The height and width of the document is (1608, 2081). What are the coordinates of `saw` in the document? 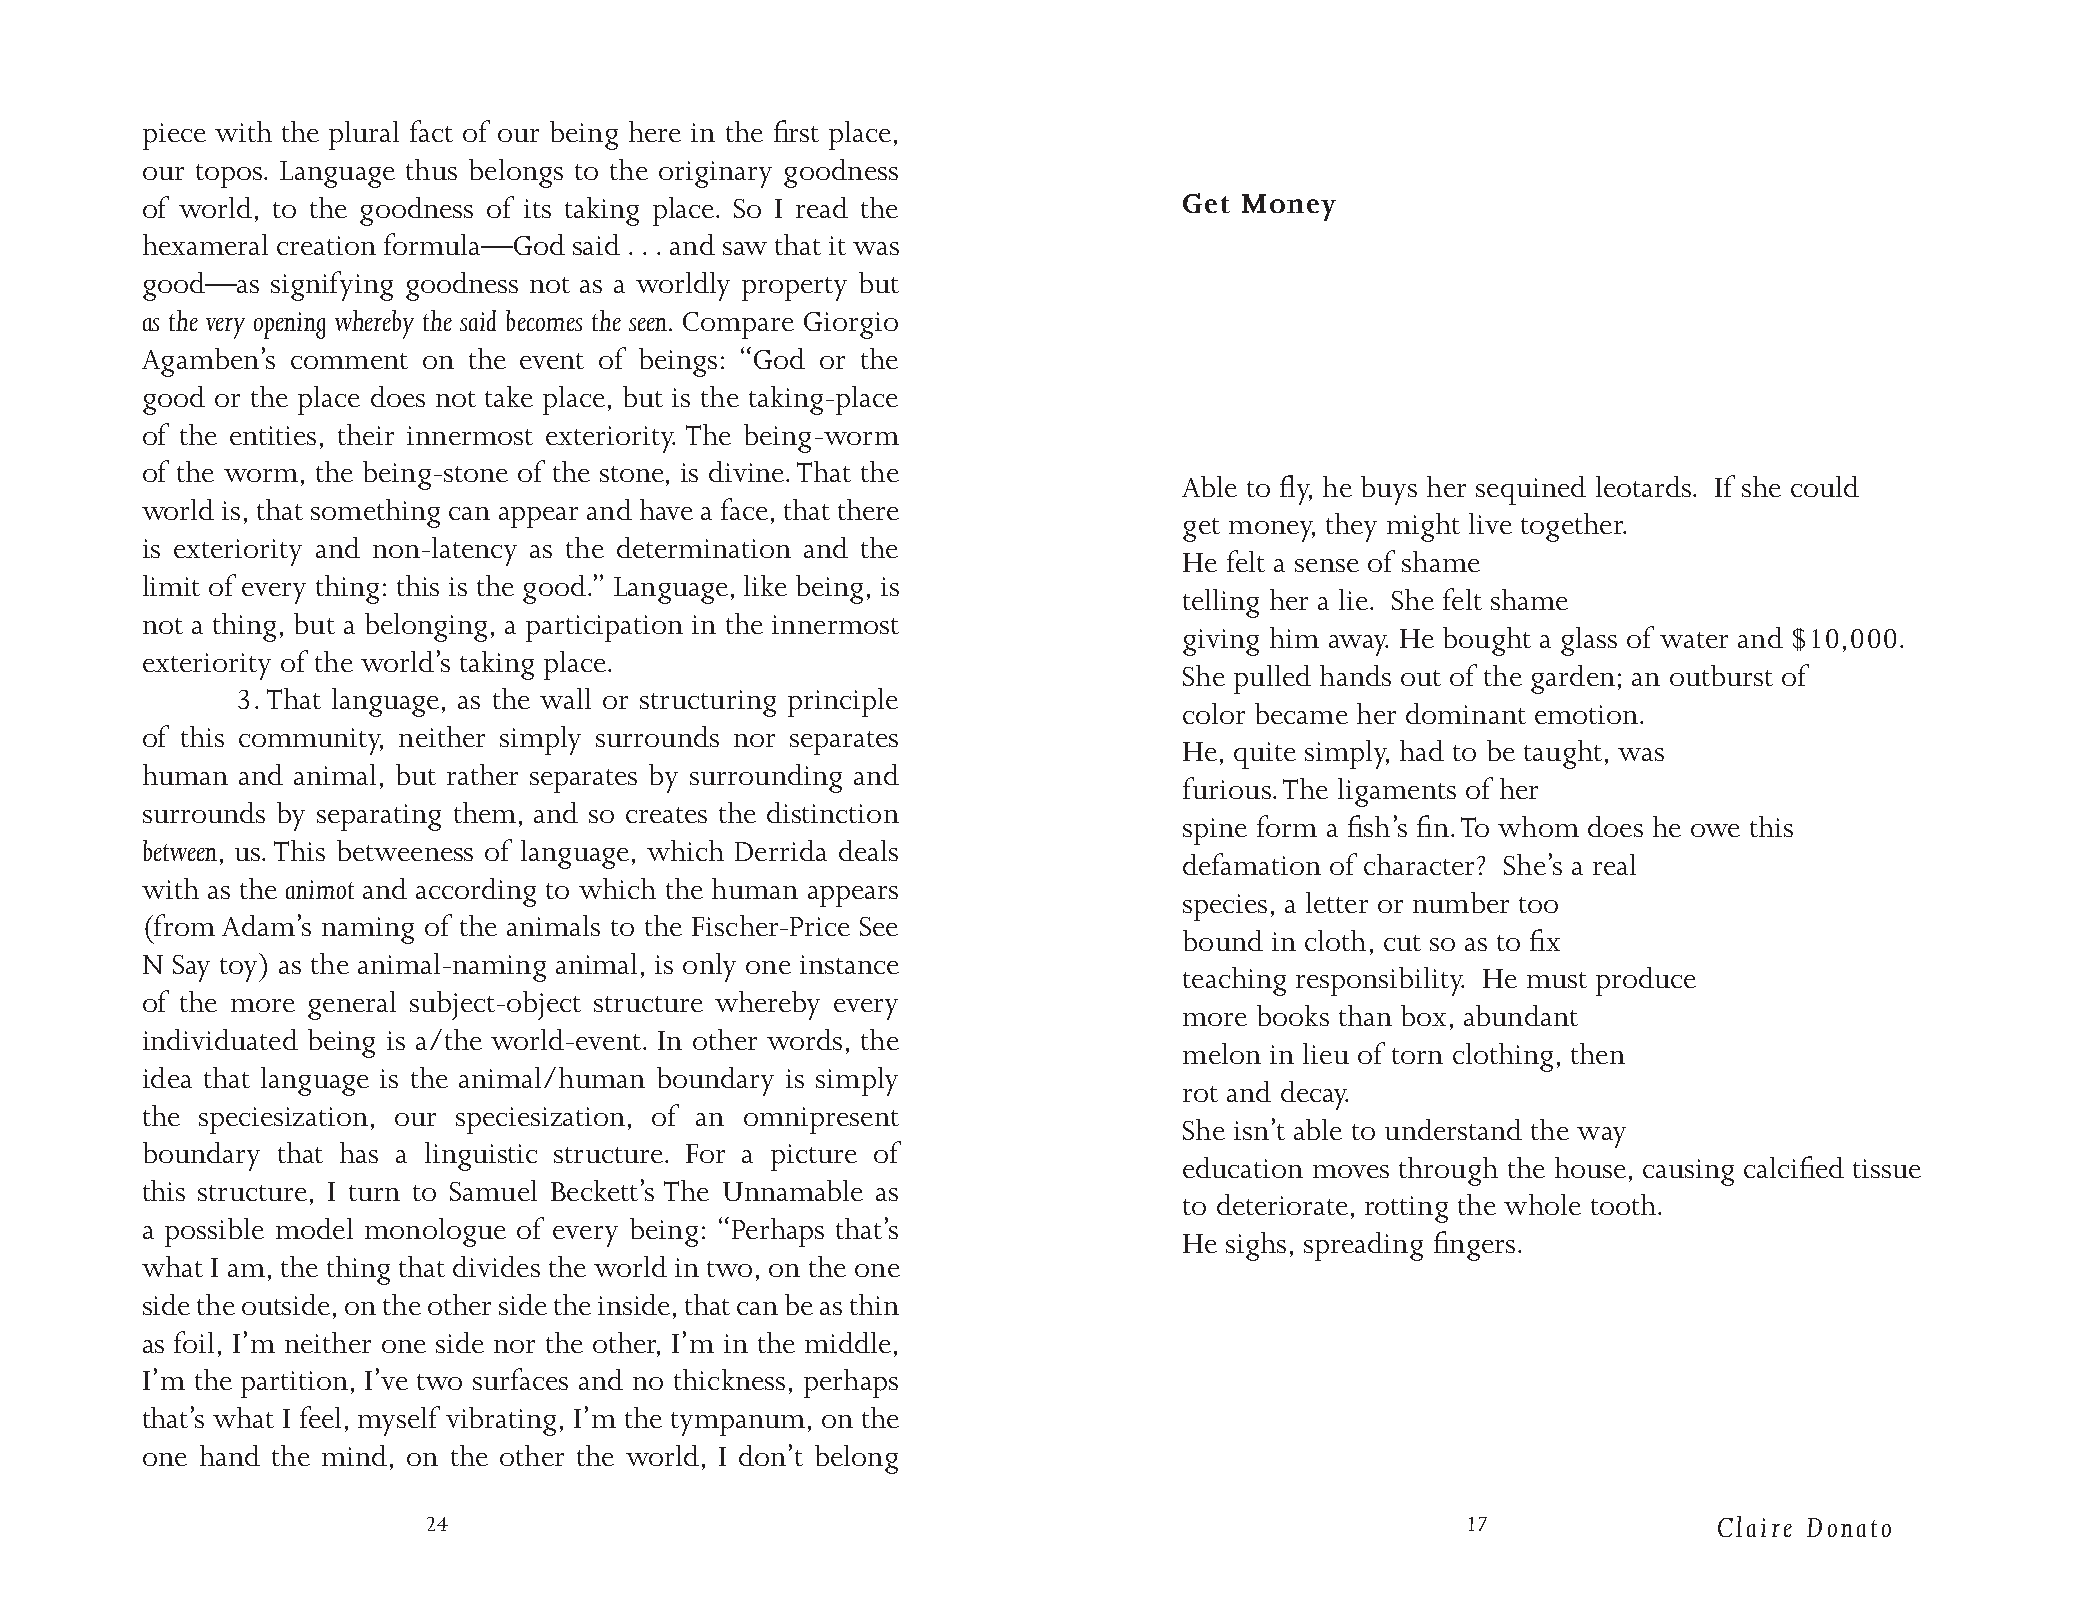 It's located at (745, 248).
